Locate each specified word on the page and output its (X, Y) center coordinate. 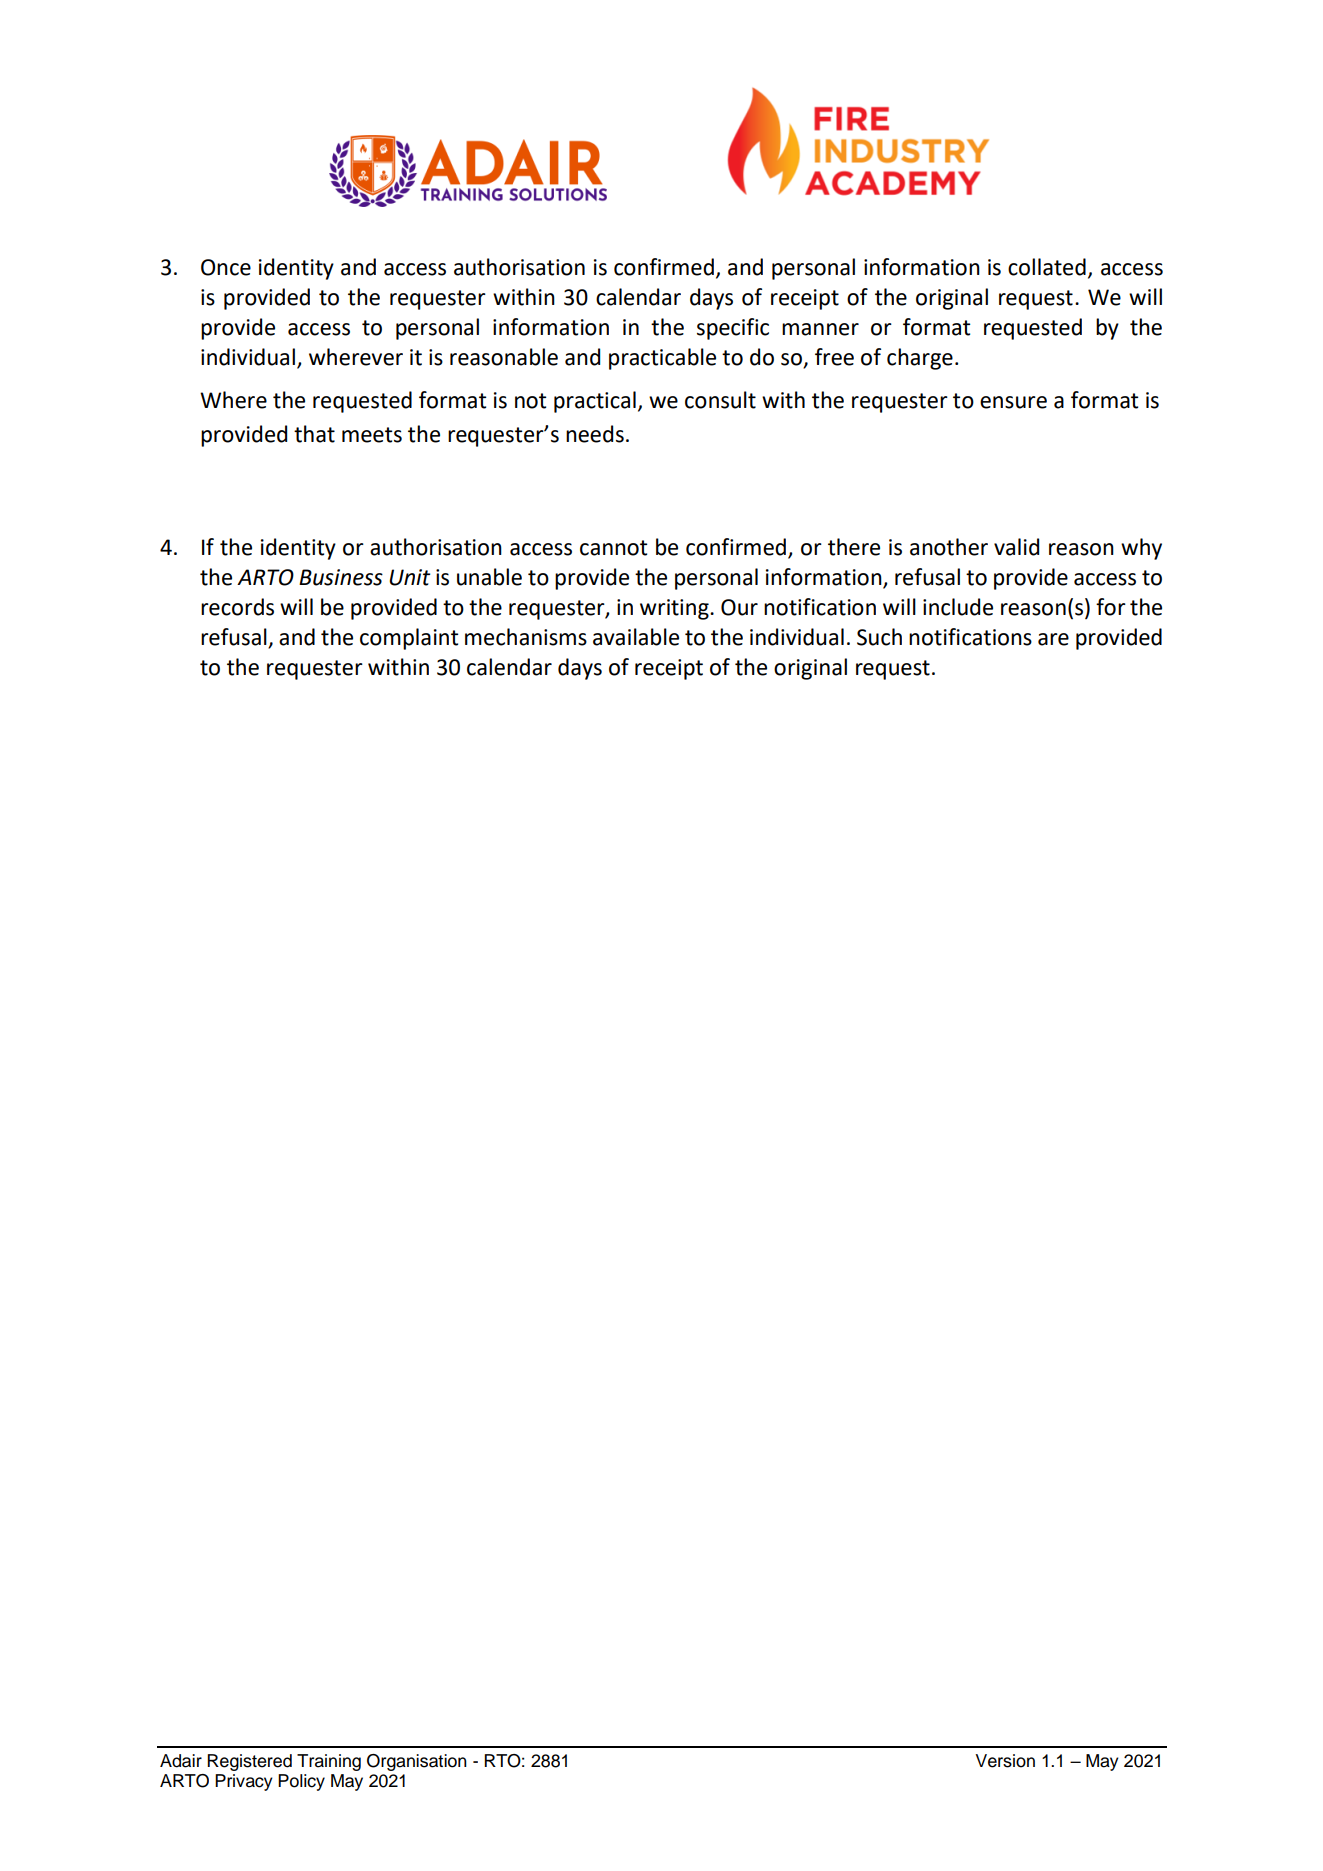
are (1053, 639)
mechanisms (526, 637)
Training (329, 1762)
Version (1005, 1761)
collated (1047, 267)
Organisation (417, 1762)
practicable (662, 359)
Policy (301, 1782)
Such (879, 637)
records (237, 607)
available (636, 637)
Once (226, 267)
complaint (409, 639)
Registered (249, 1762)
